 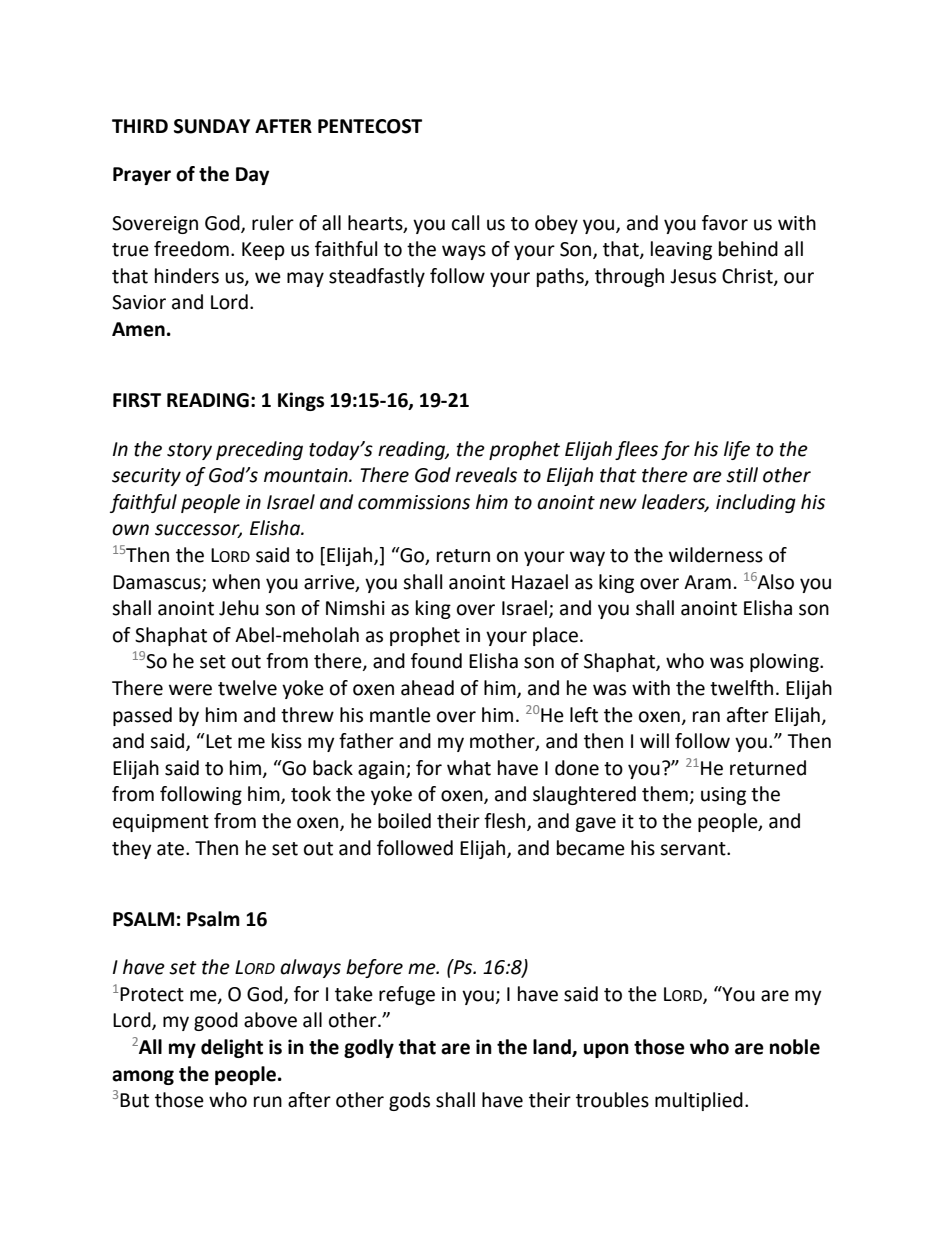 I want to click on FIRST, so click(x=137, y=400).
